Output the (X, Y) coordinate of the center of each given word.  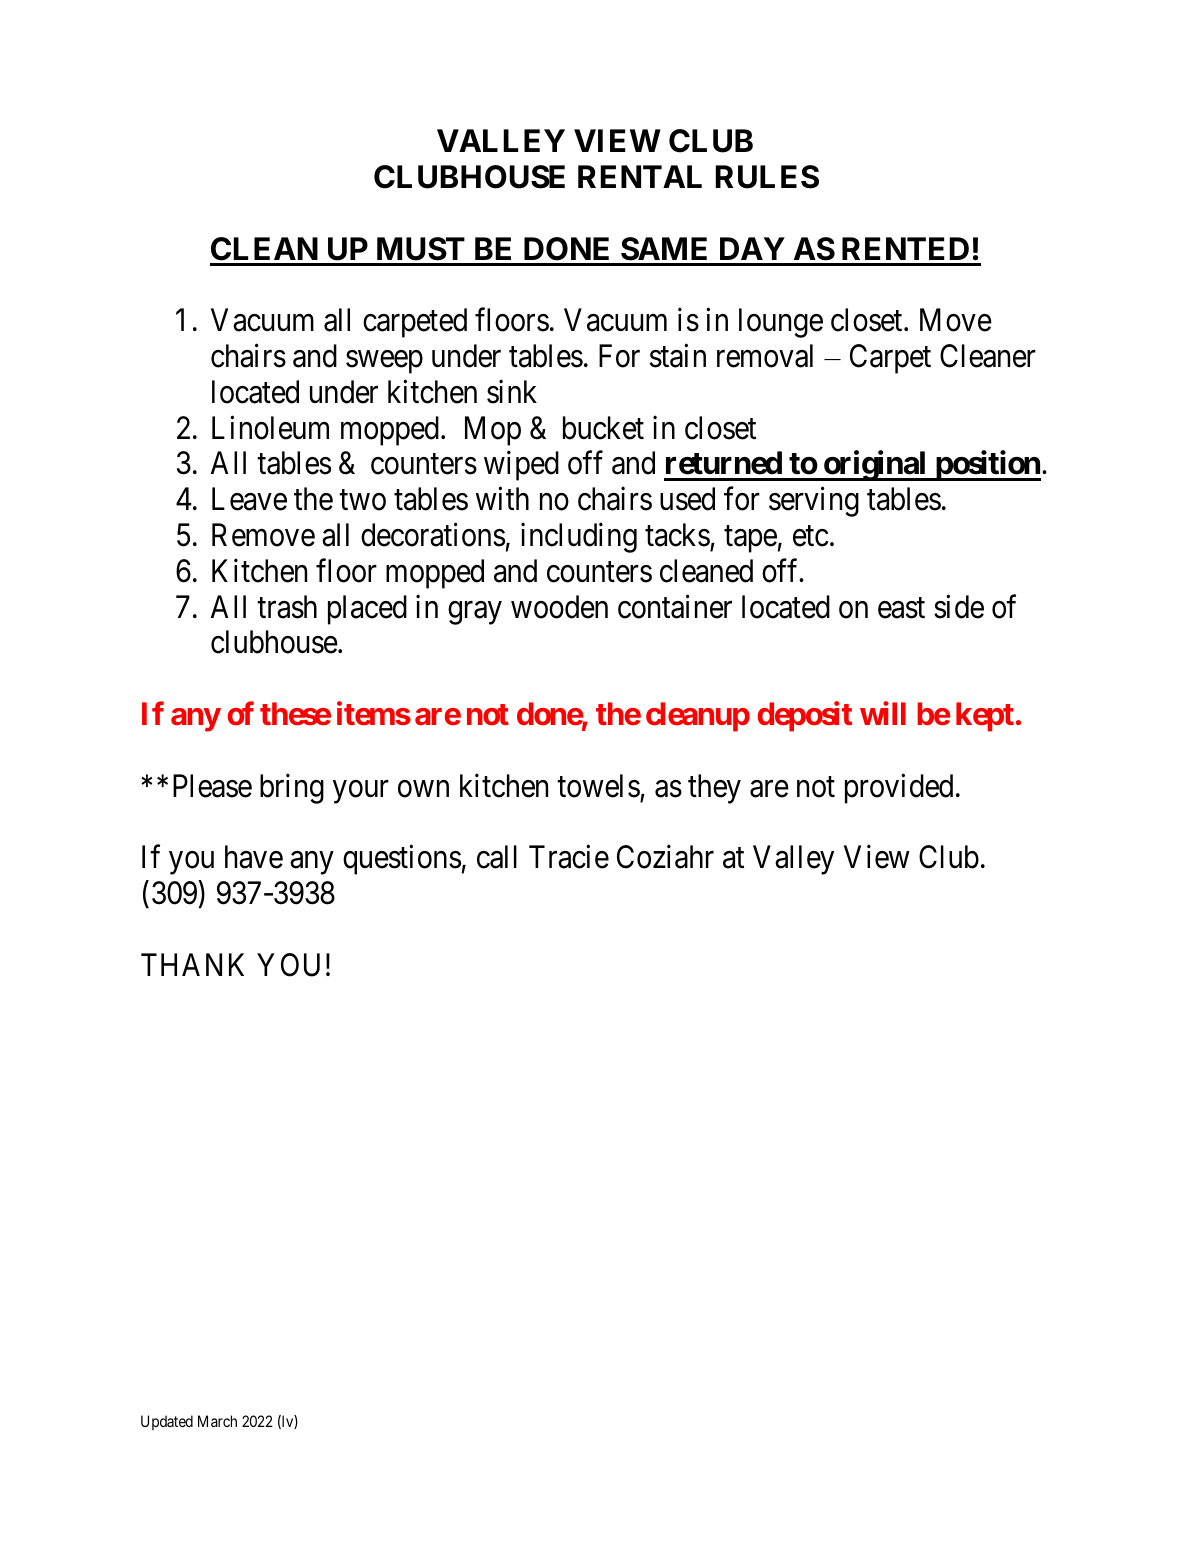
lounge (781, 323)
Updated (167, 1422)
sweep (384, 362)
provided (899, 789)
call (497, 857)
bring (292, 789)
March (217, 1421)
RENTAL (640, 176)
